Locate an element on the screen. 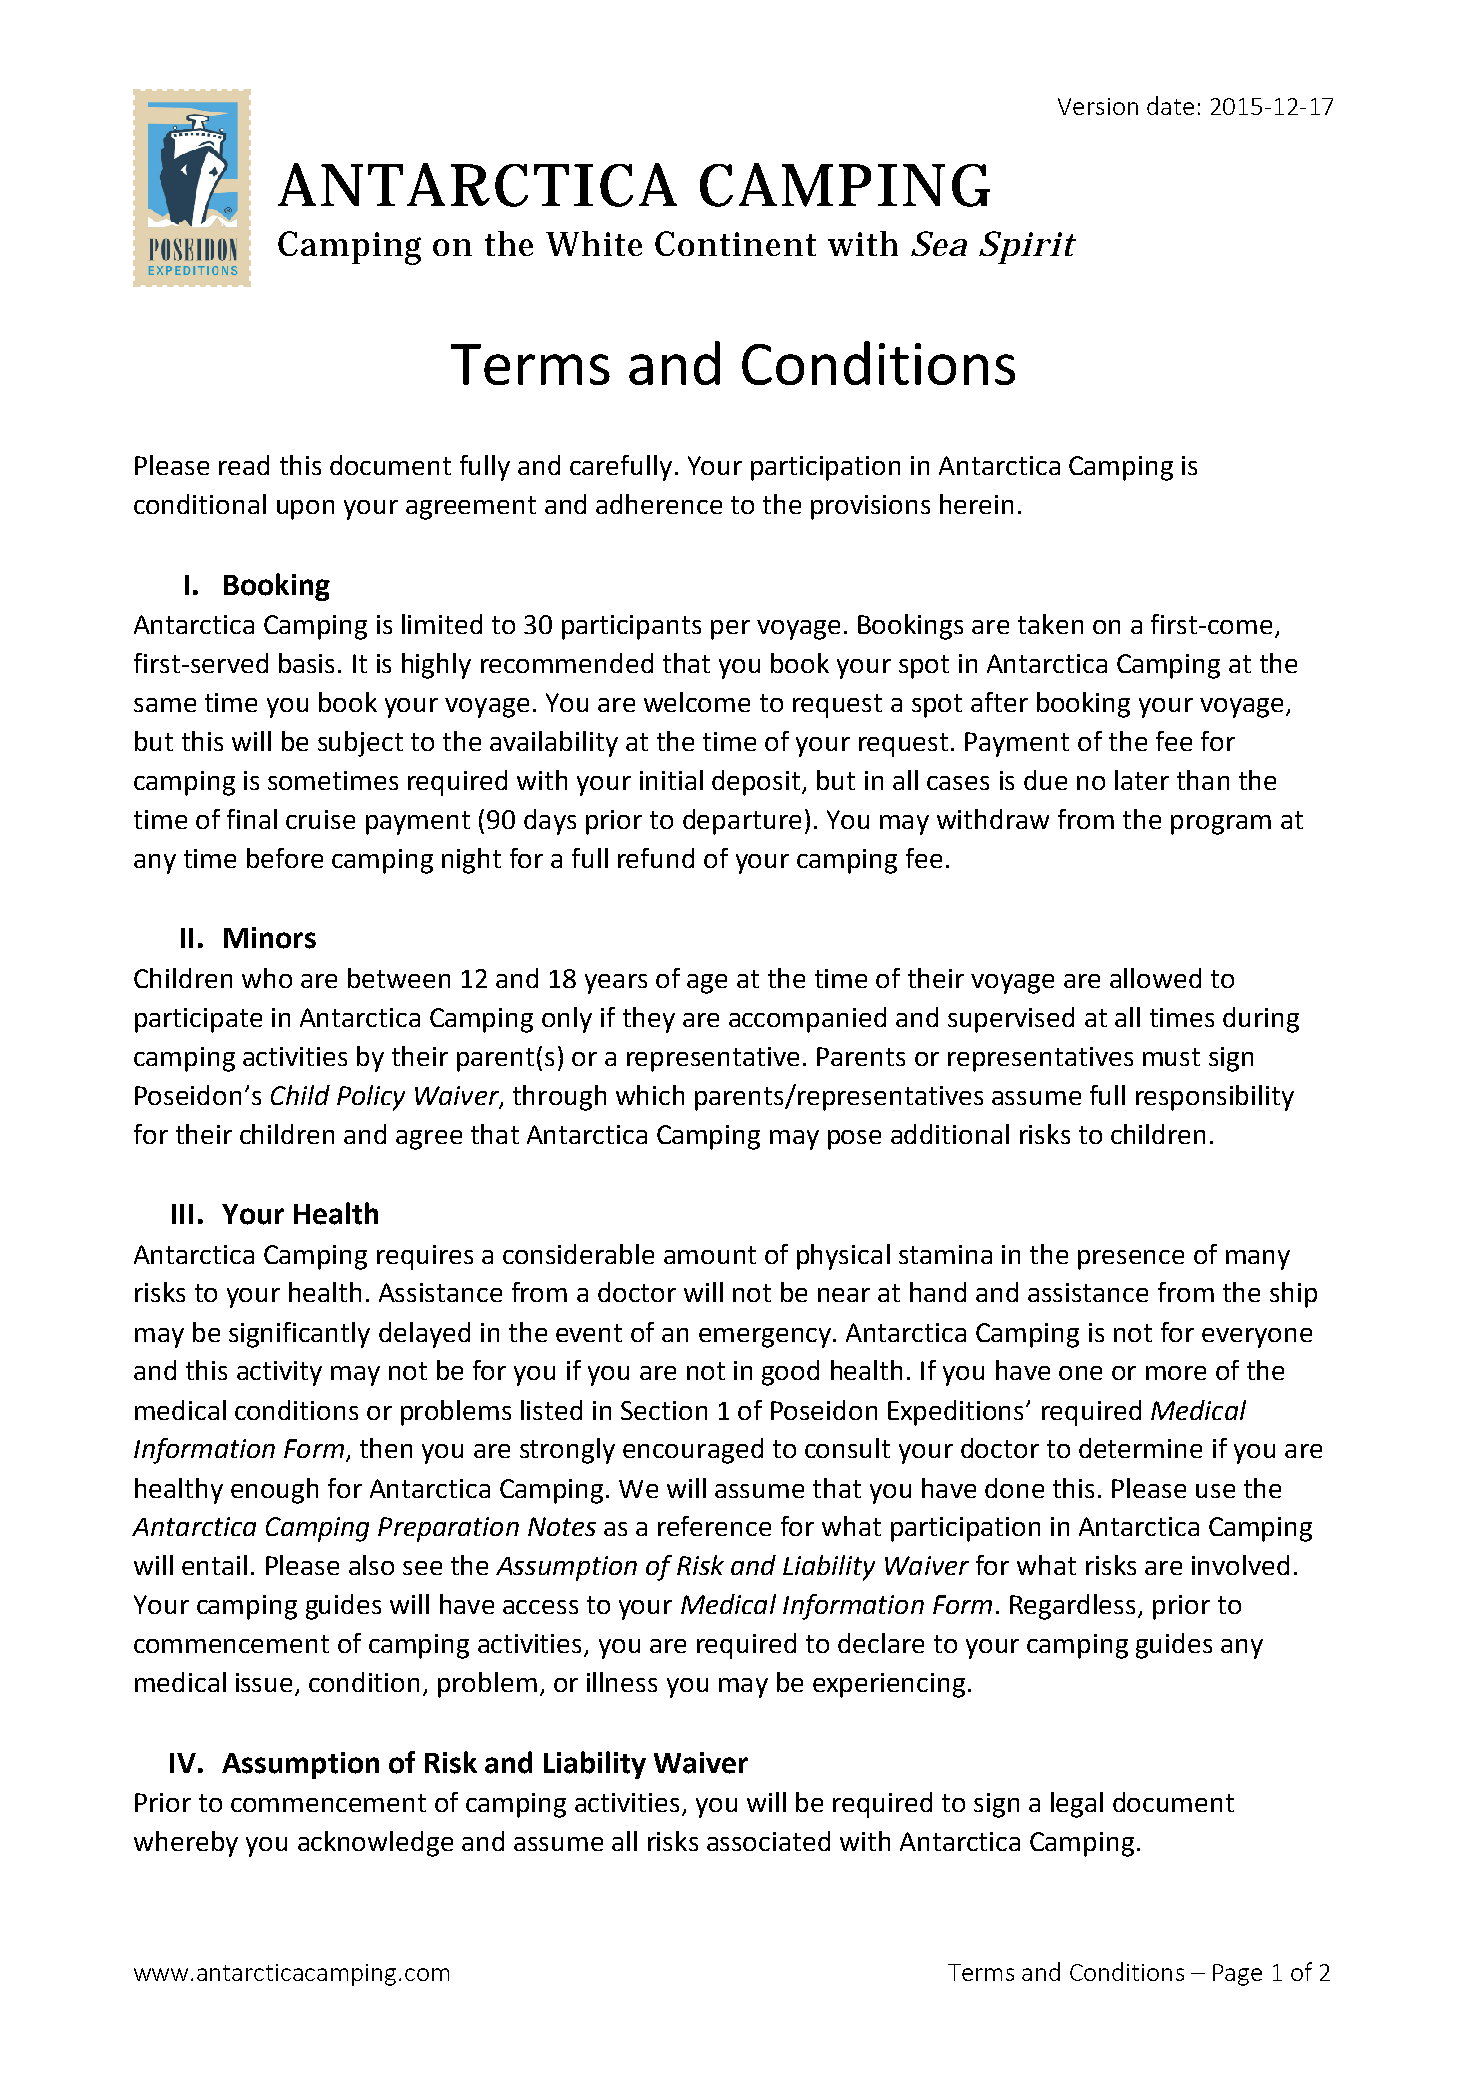 The height and width of the screenshot is (2077, 1468). White is located at coordinates (594, 243).
